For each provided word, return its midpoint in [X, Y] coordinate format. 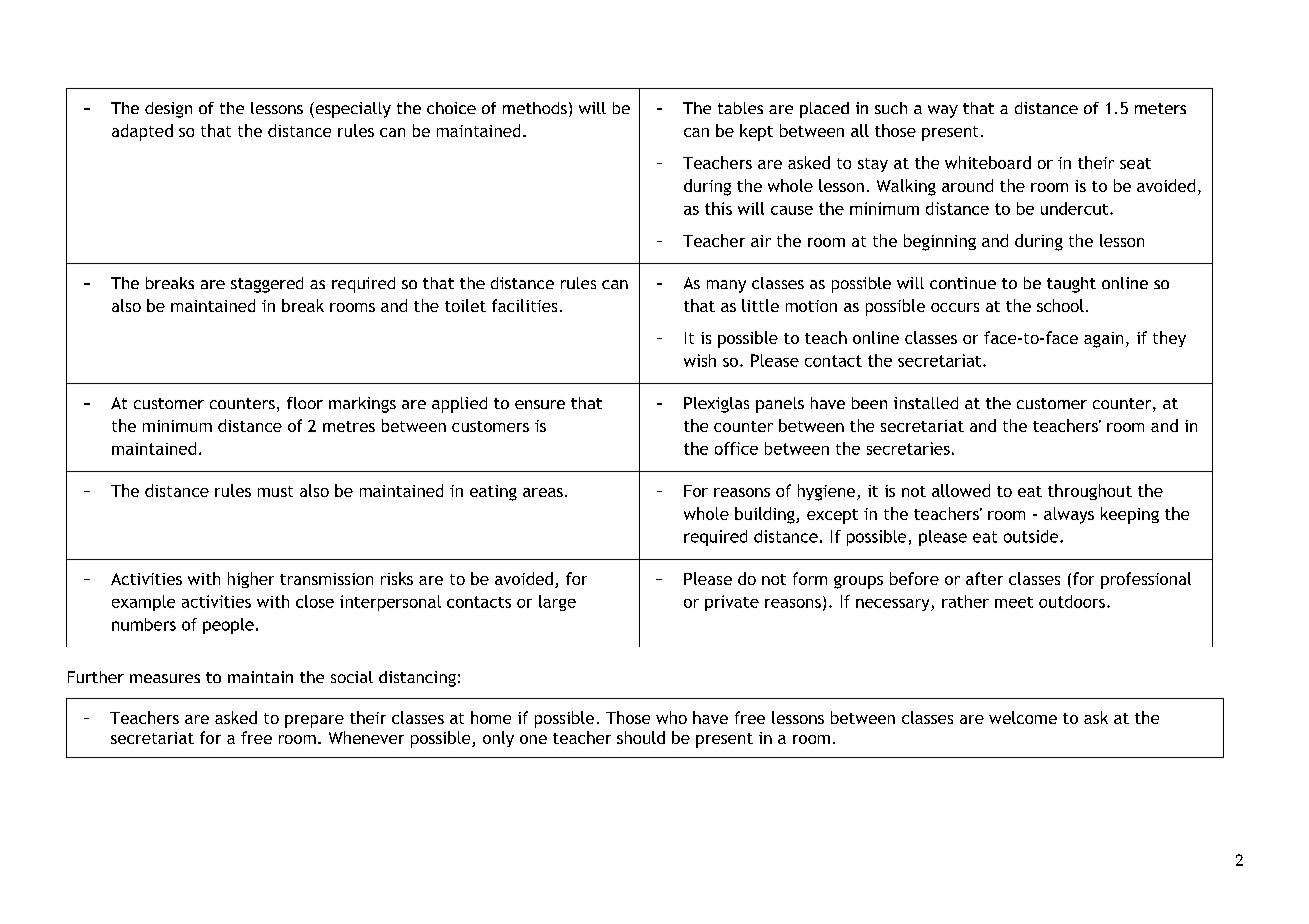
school [1060, 305]
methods [535, 108]
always [1069, 515]
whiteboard [988, 162]
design [168, 110]
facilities [524, 305]
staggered [267, 285]
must [275, 491]
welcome [1023, 717]
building [766, 515]
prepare [314, 721]
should [641, 737]
